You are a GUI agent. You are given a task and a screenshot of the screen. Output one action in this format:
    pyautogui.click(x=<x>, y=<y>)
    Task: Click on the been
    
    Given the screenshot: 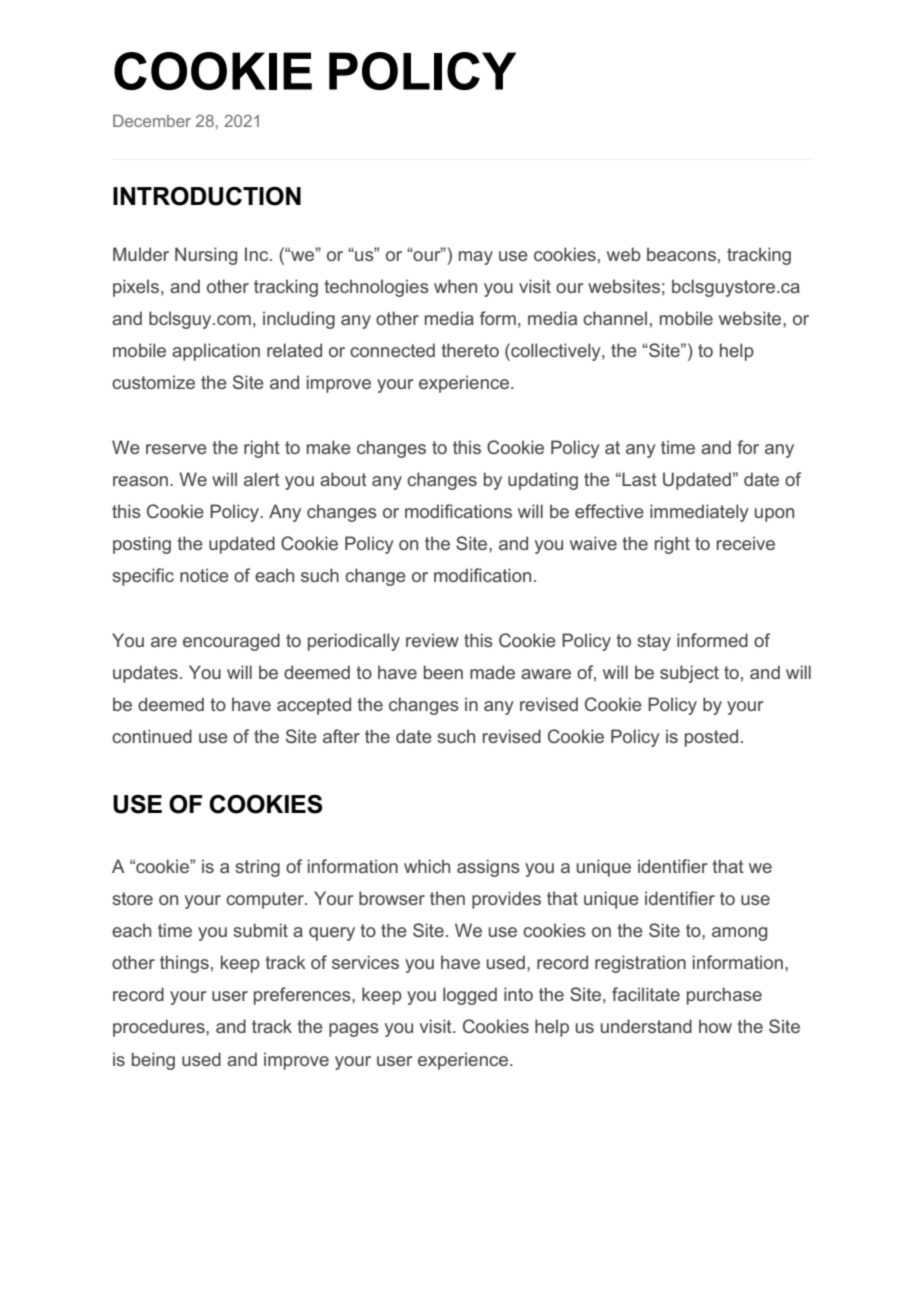 What is the action you would take?
    pyautogui.click(x=443, y=672)
